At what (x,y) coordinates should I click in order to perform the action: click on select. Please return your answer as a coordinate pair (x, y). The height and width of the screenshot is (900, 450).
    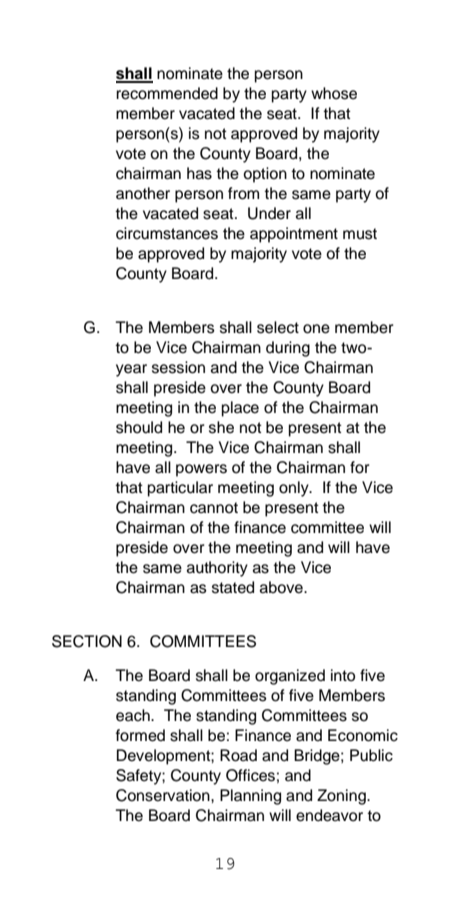
    Looking at the image, I should click on (278, 327).
